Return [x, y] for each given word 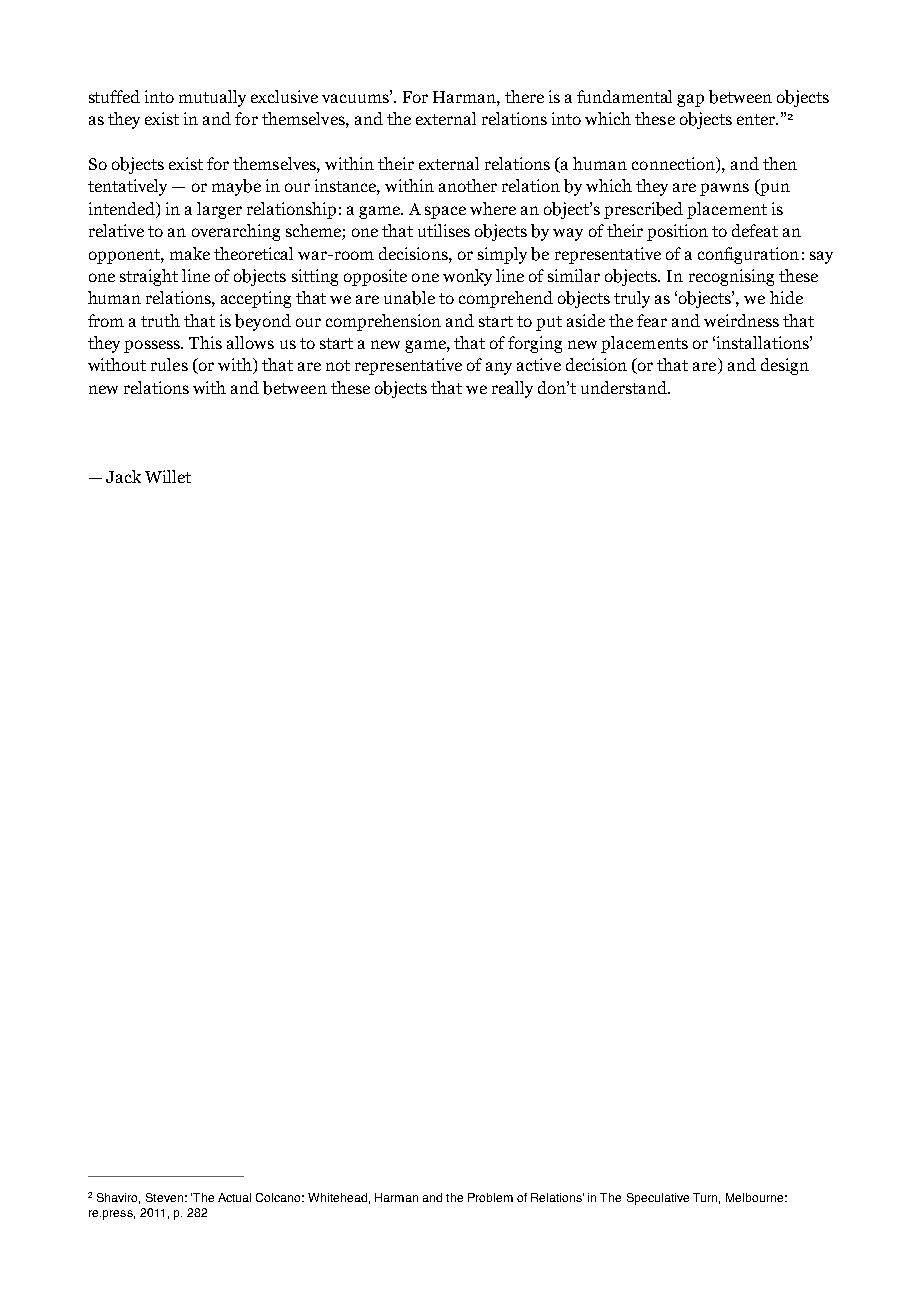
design [785, 366]
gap [690, 100]
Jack [123, 476]
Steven [164, 1197]
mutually [212, 98]
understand [625, 387]
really [512, 389]
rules [169, 364]
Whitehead [337, 1197]
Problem [490, 1197]
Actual [234, 1197]
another [468, 185]
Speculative [658, 1199]
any [499, 368]
